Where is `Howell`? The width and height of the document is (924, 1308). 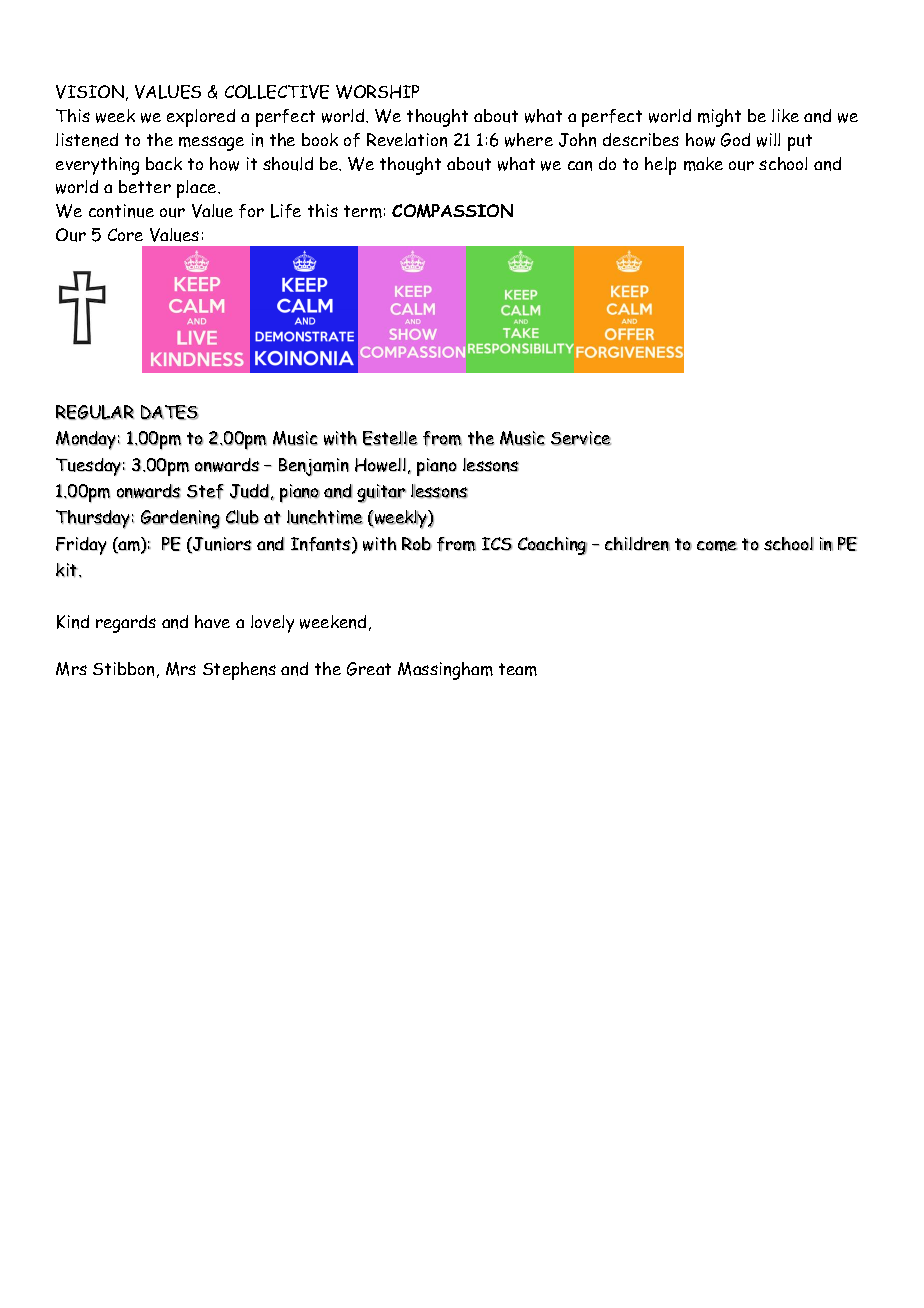
Howell is located at coordinates (380, 465).
